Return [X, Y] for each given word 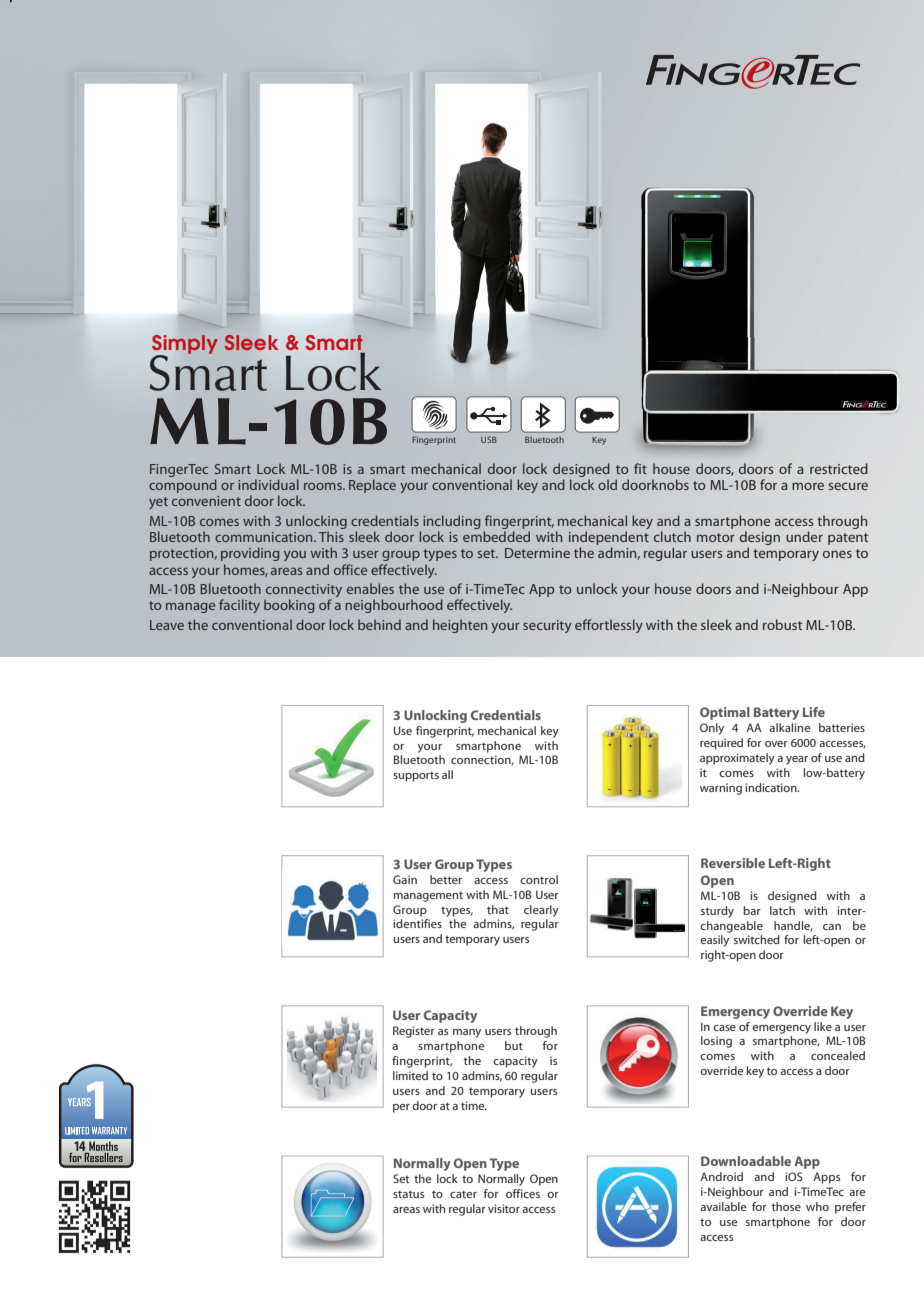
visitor [504, 1208]
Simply [185, 345]
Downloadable [746, 1161]
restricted [839, 468]
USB [489, 439]
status [408, 1194]
